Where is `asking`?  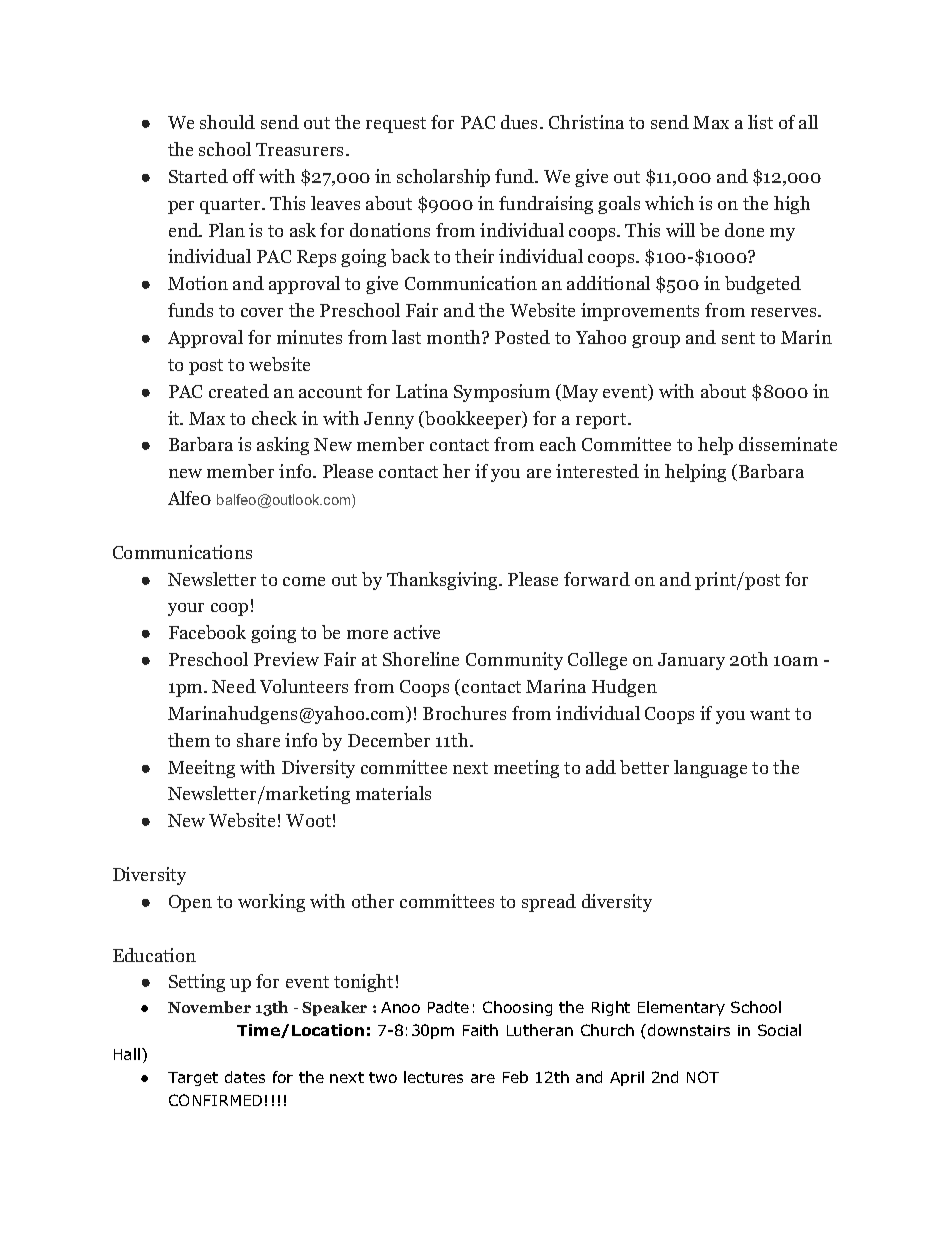
asking is located at coordinates (283, 446).
